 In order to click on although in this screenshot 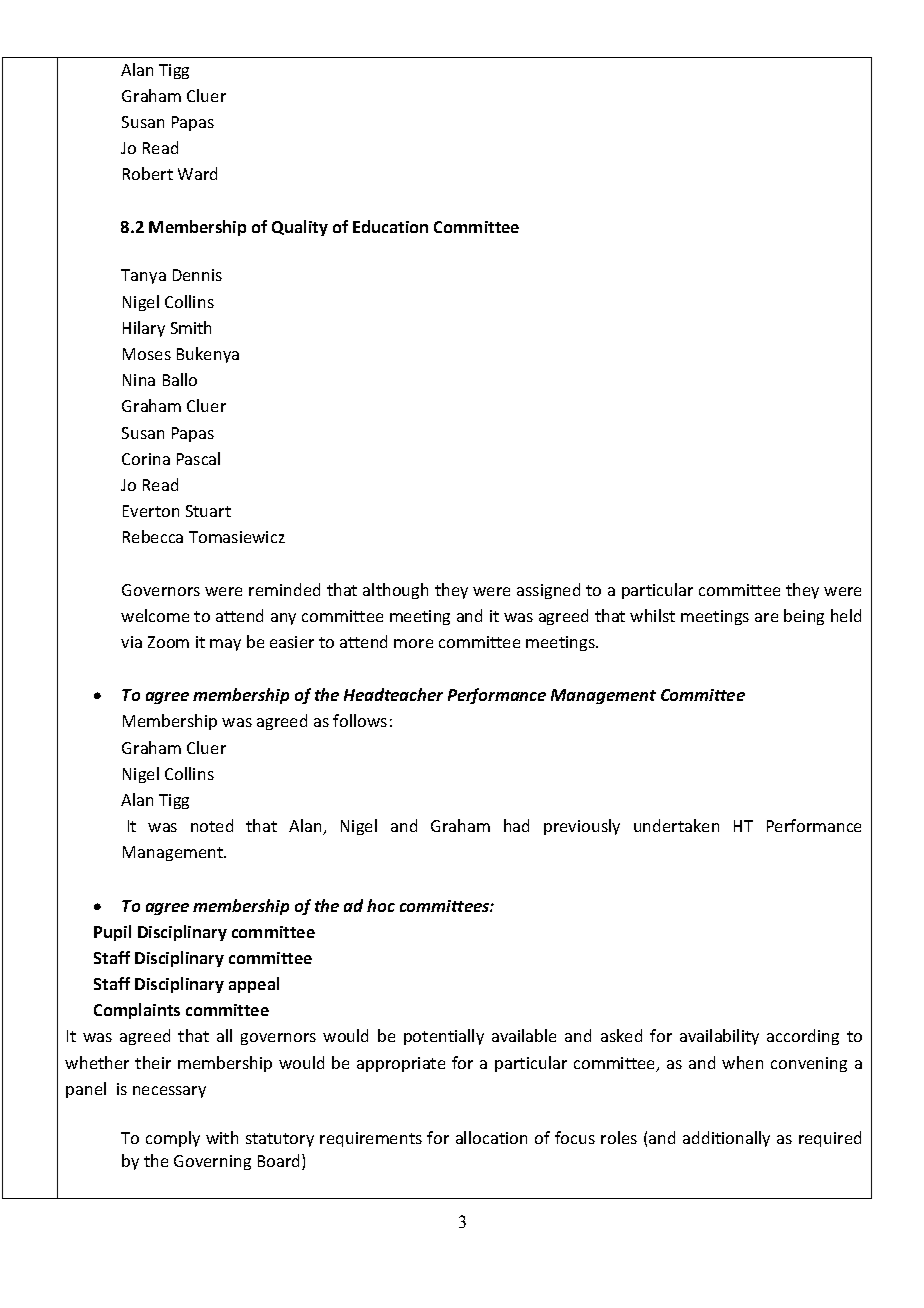, I will do `click(395, 591)`.
